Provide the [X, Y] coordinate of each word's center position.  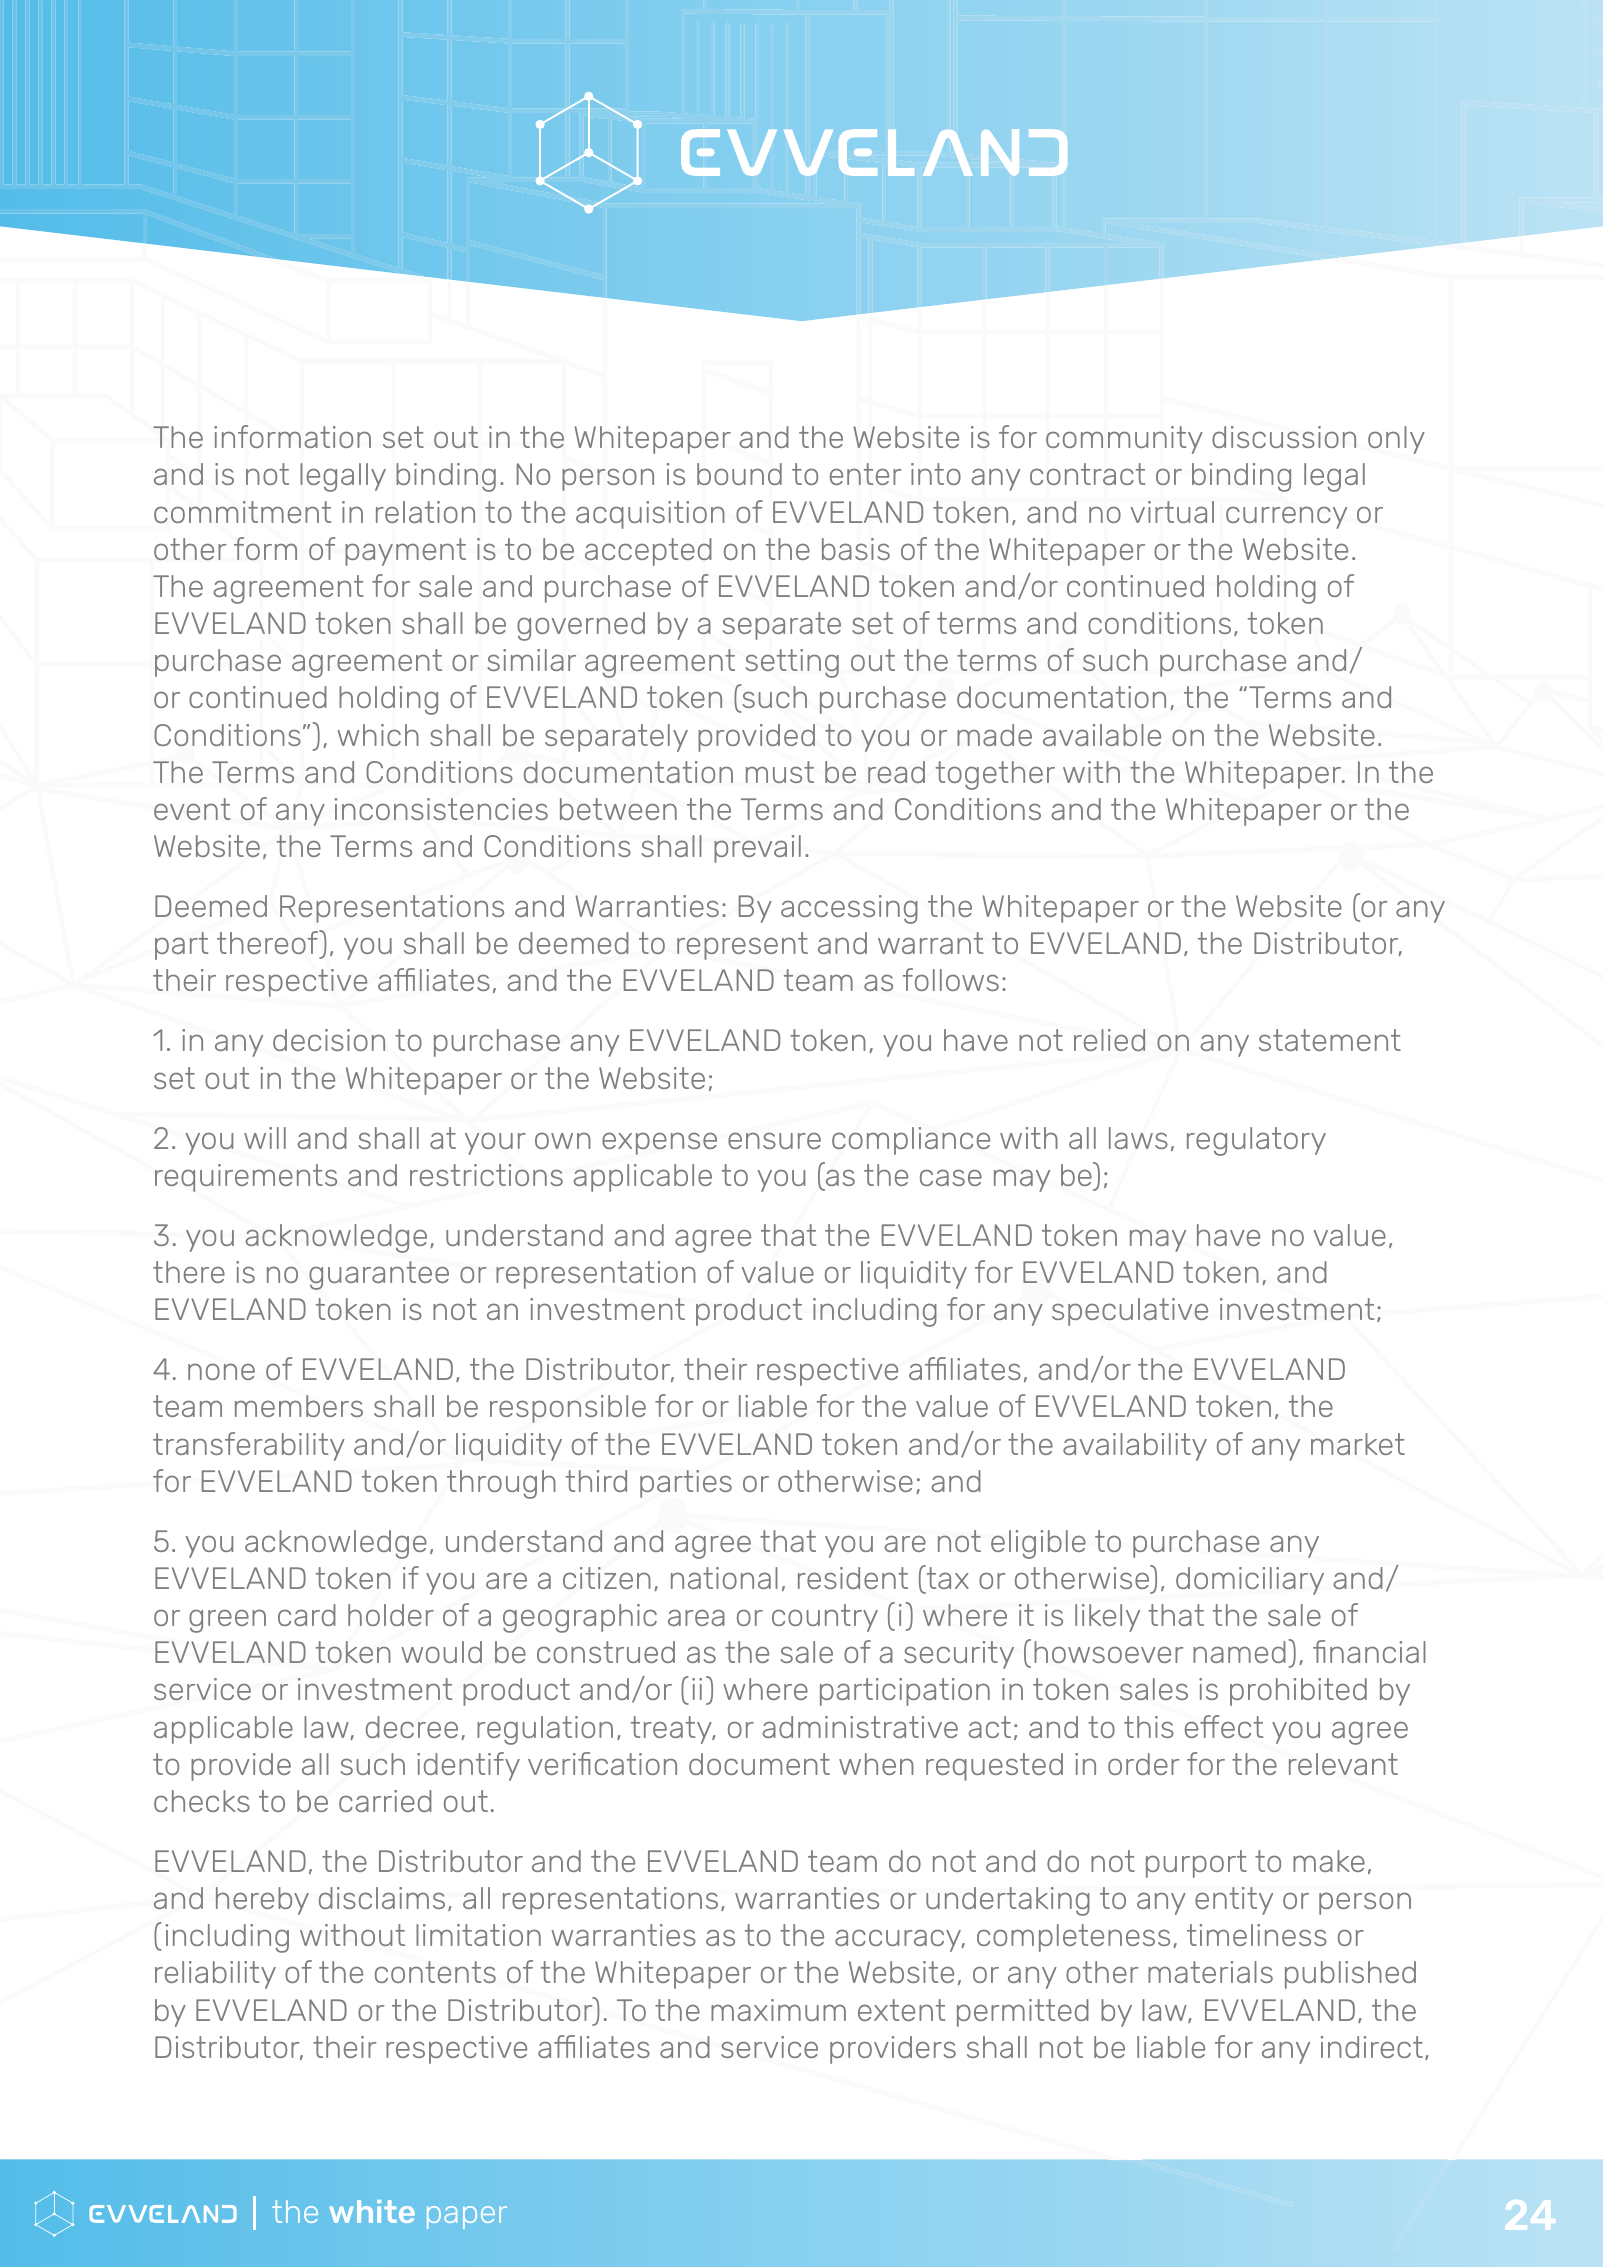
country [825, 1618]
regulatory [1256, 1141]
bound [739, 474]
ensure [774, 1140]
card [307, 1615]
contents [435, 1972]
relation [425, 512]
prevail [757, 849]
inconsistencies [441, 809]
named [1239, 1652]
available [1102, 735]
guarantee [379, 1275]
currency [1286, 517]
